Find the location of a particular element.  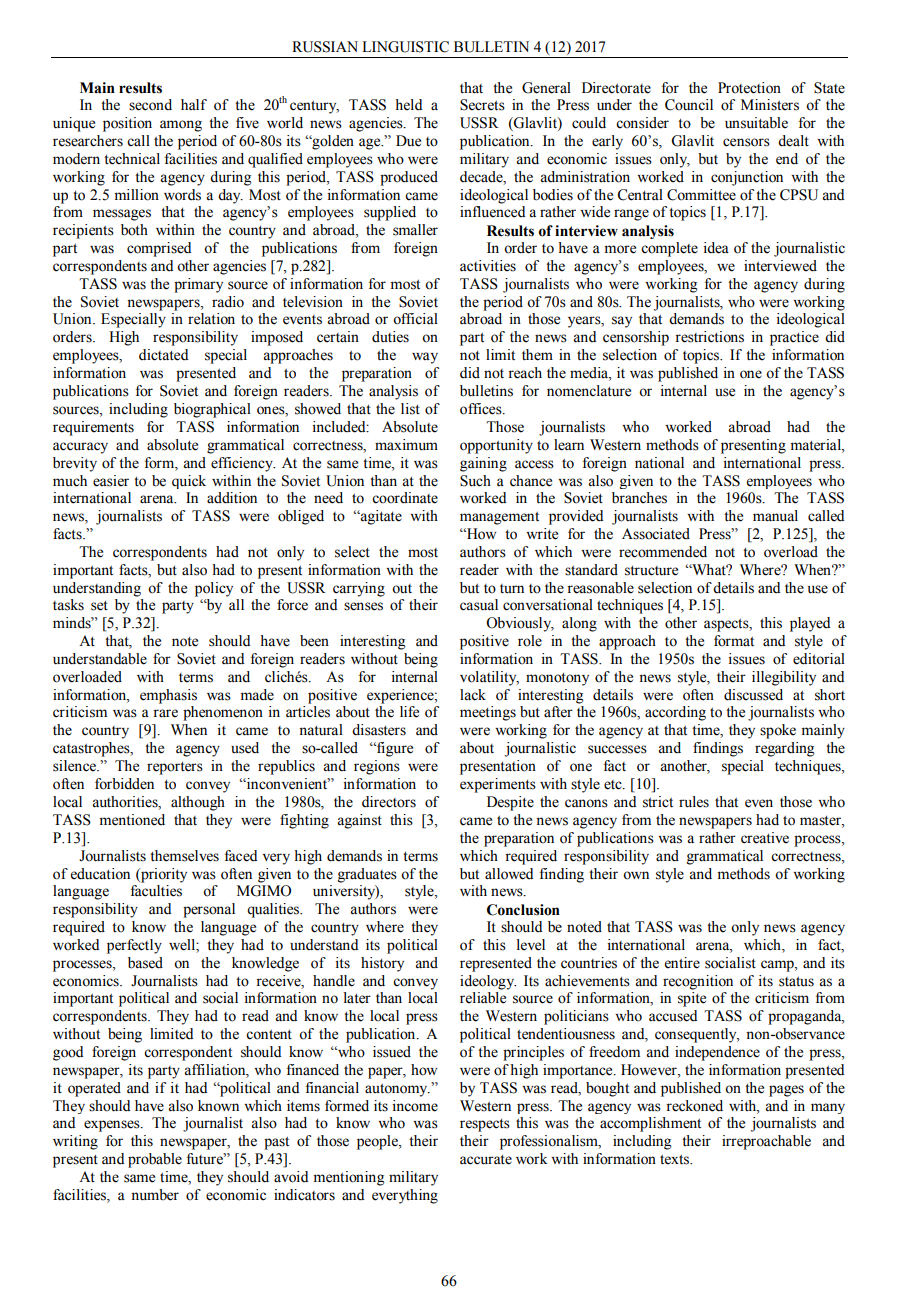

probable is located at coordinates (155, 1160).
